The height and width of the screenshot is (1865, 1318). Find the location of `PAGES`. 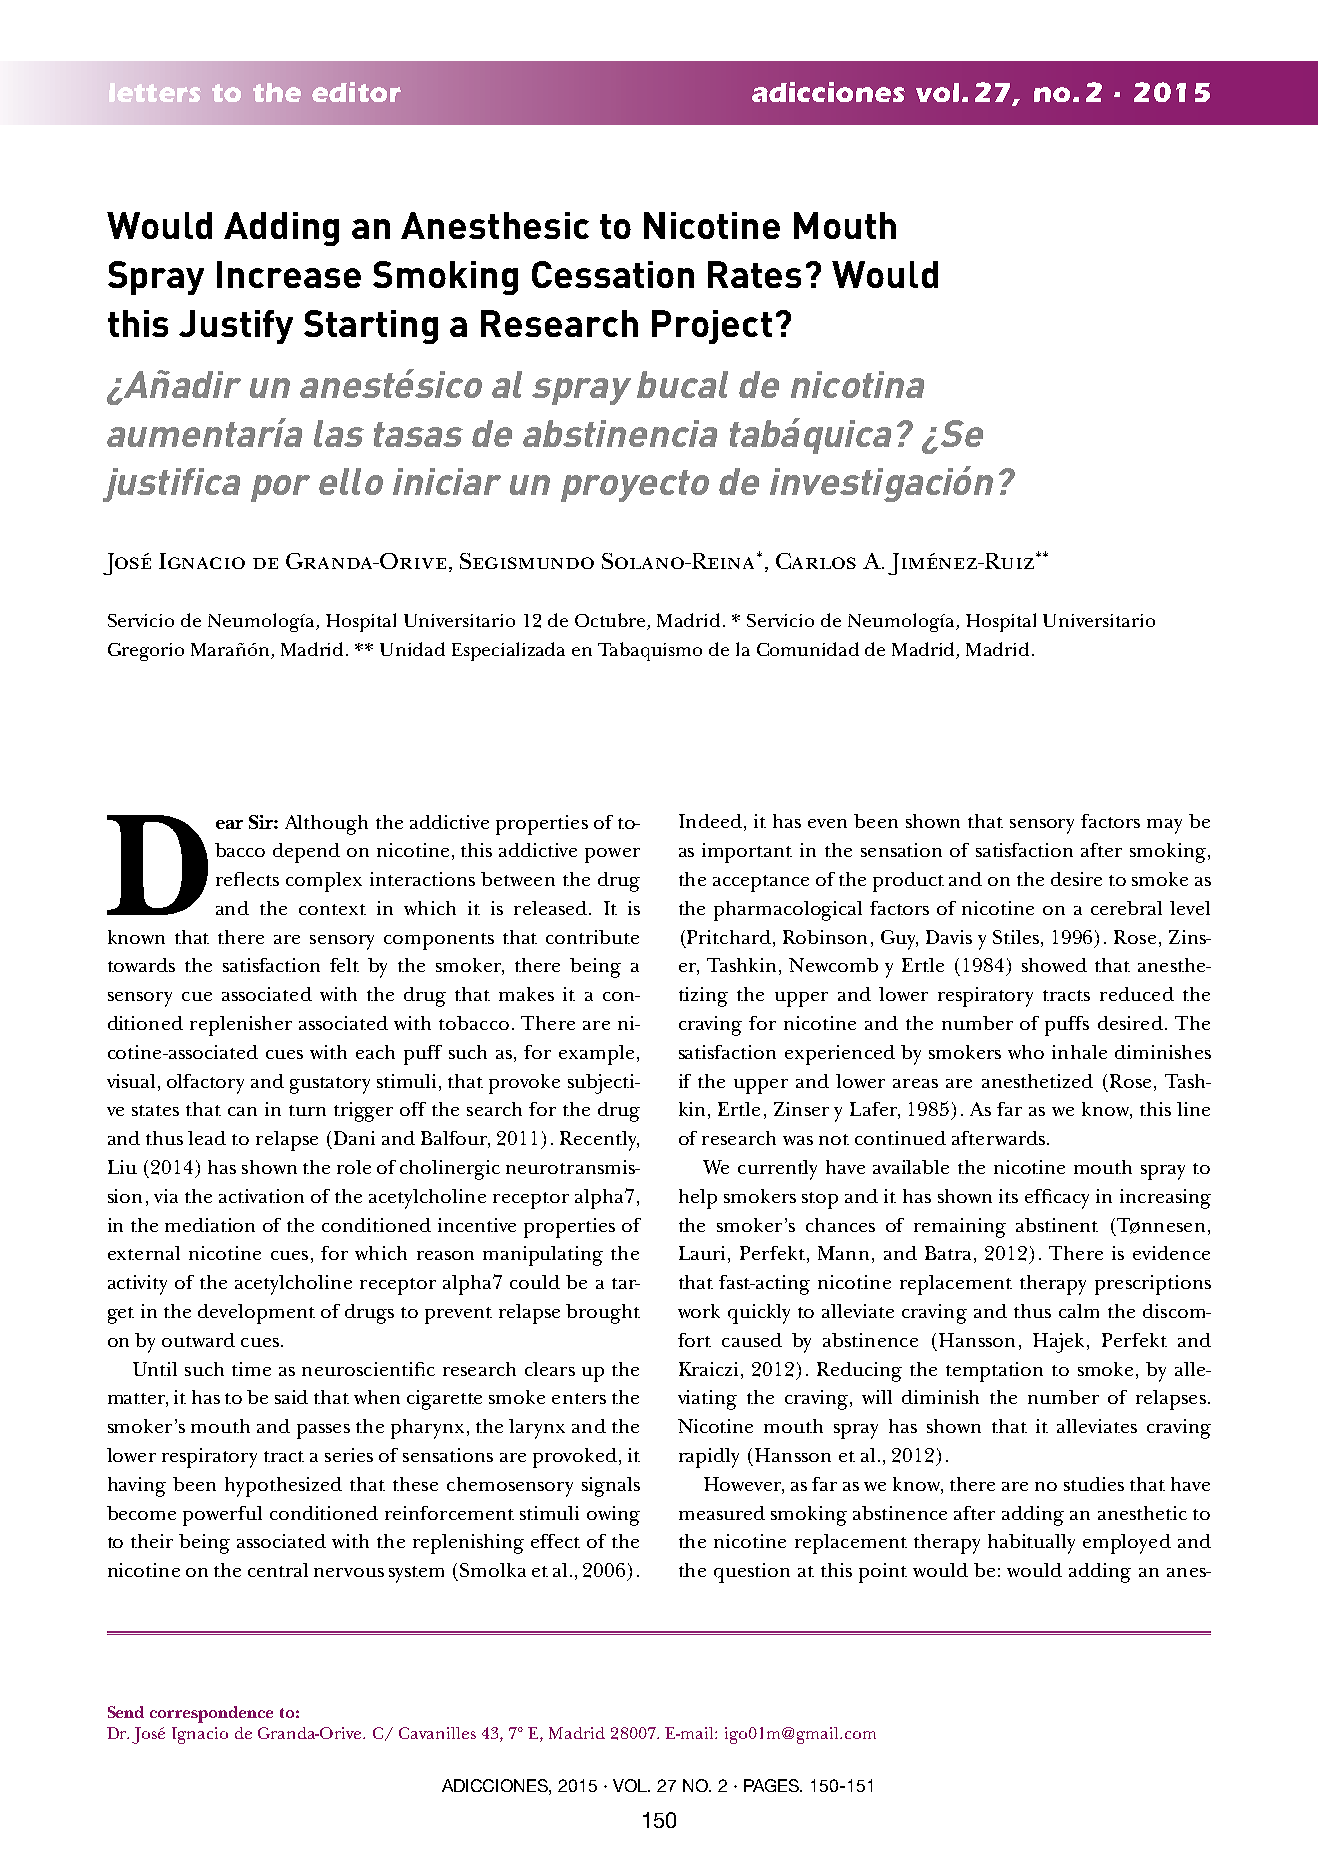

PAGES is located at coordinates (773, 1785).
